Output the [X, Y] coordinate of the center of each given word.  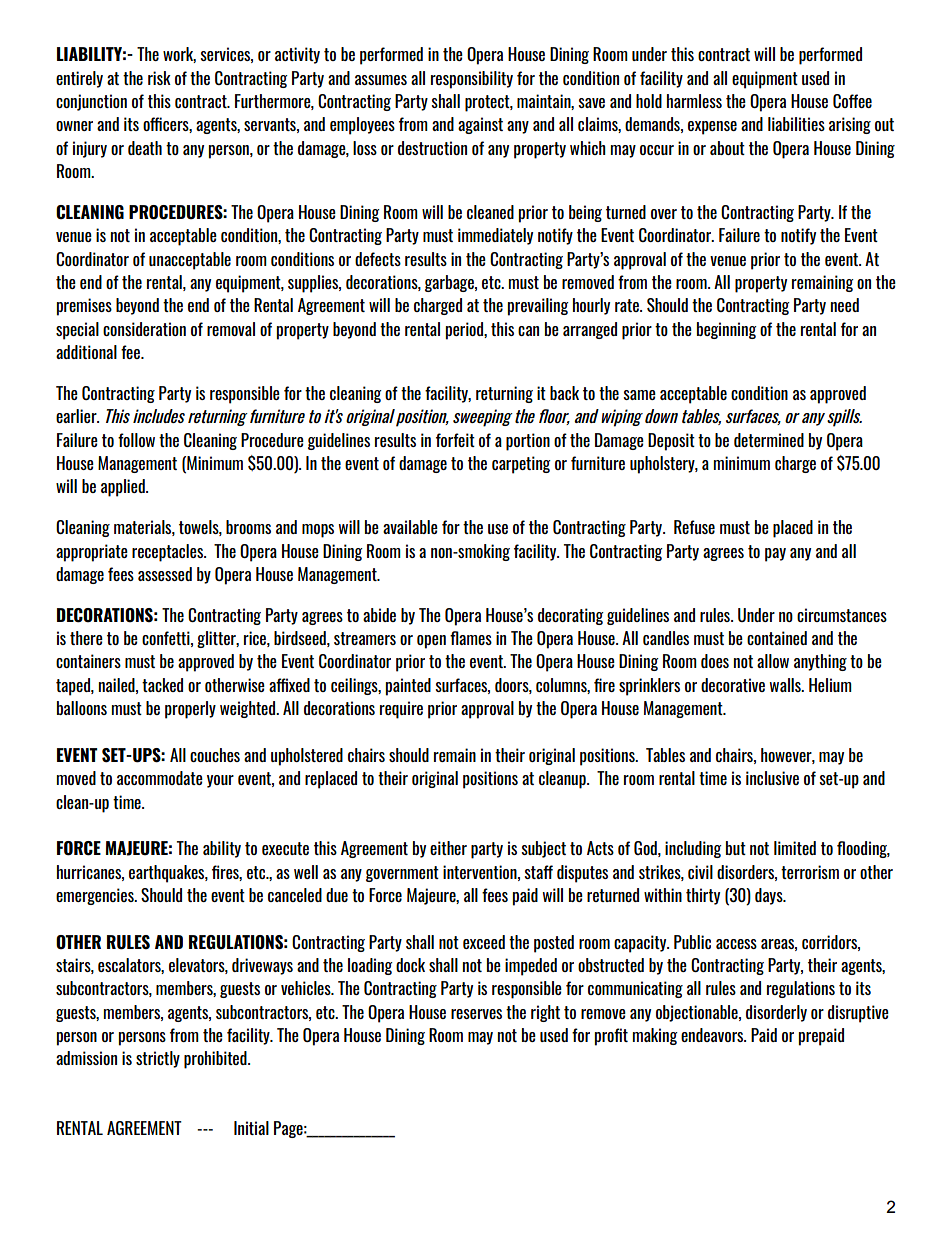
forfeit [455, 440]
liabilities [796, 124]
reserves [476, 1014]
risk [159, 78]
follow [136, 440]
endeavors [713, 1035]
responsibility [472, 80]
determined [769, 440]
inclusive [772, 778]
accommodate [160, 778]
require [401, 710]
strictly [158, 1059]
